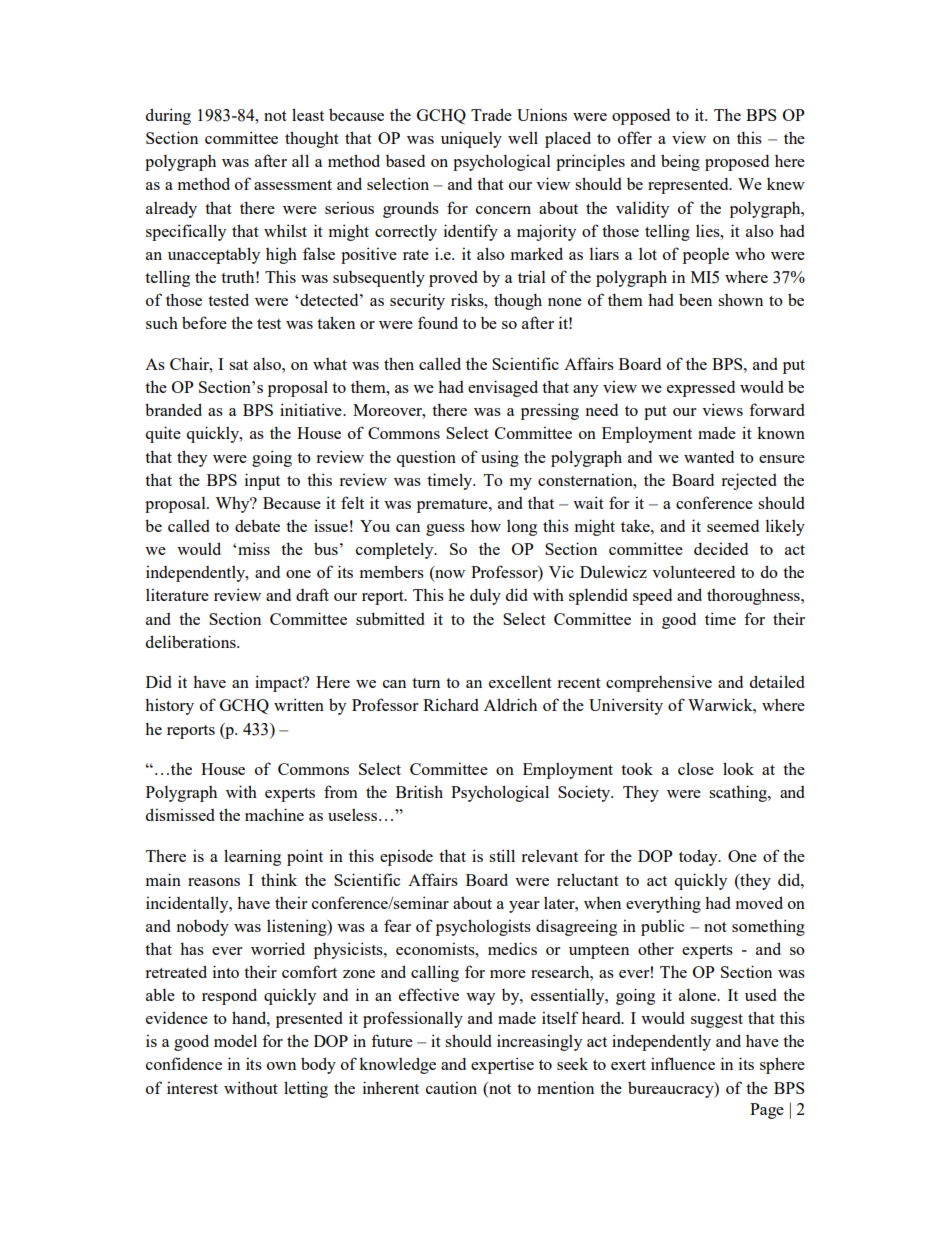 The image size is (952, 1233). I want to click on during, so click(168, 116).
